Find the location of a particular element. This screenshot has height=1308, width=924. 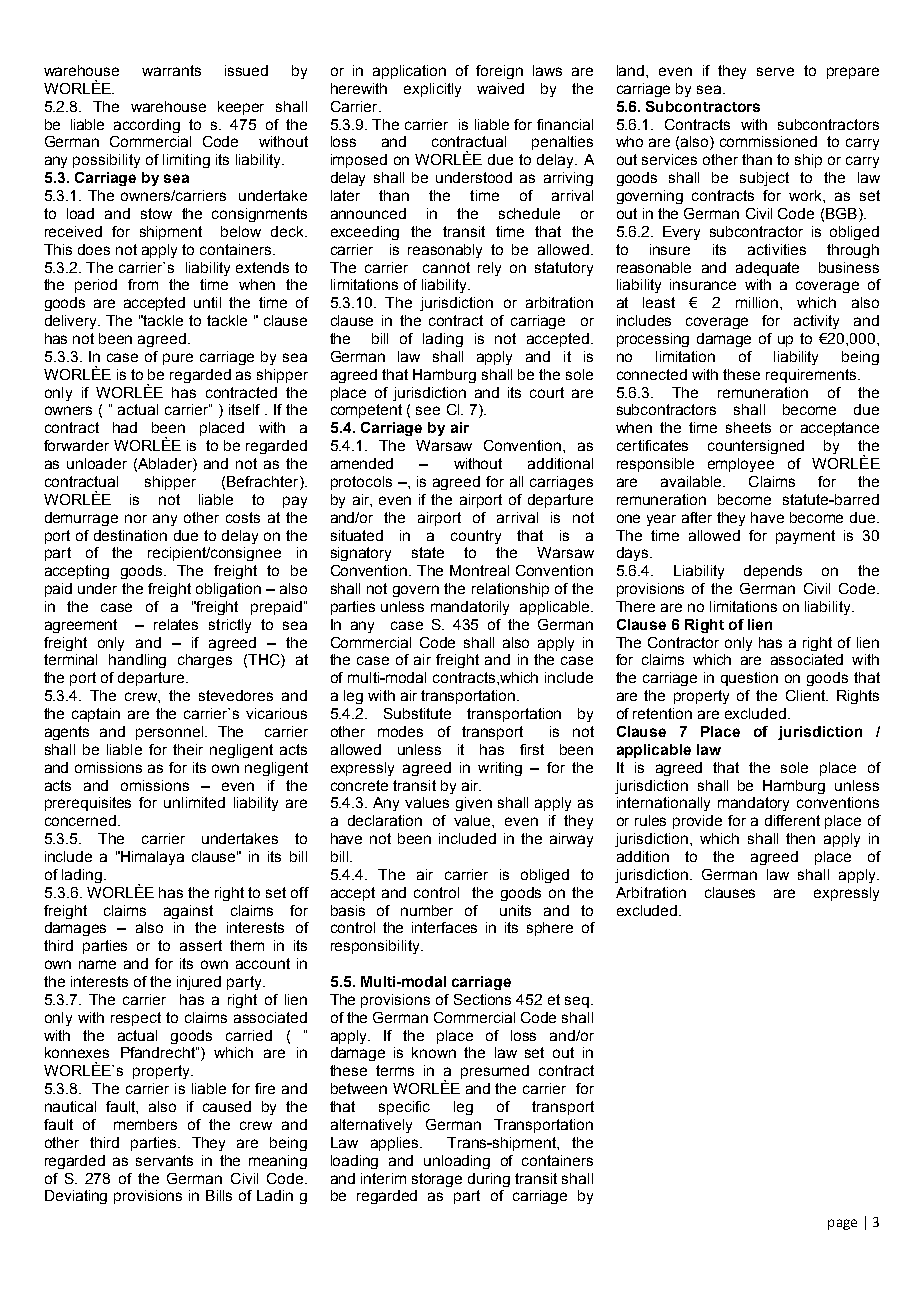

country is located at coordinates (476, 537).
